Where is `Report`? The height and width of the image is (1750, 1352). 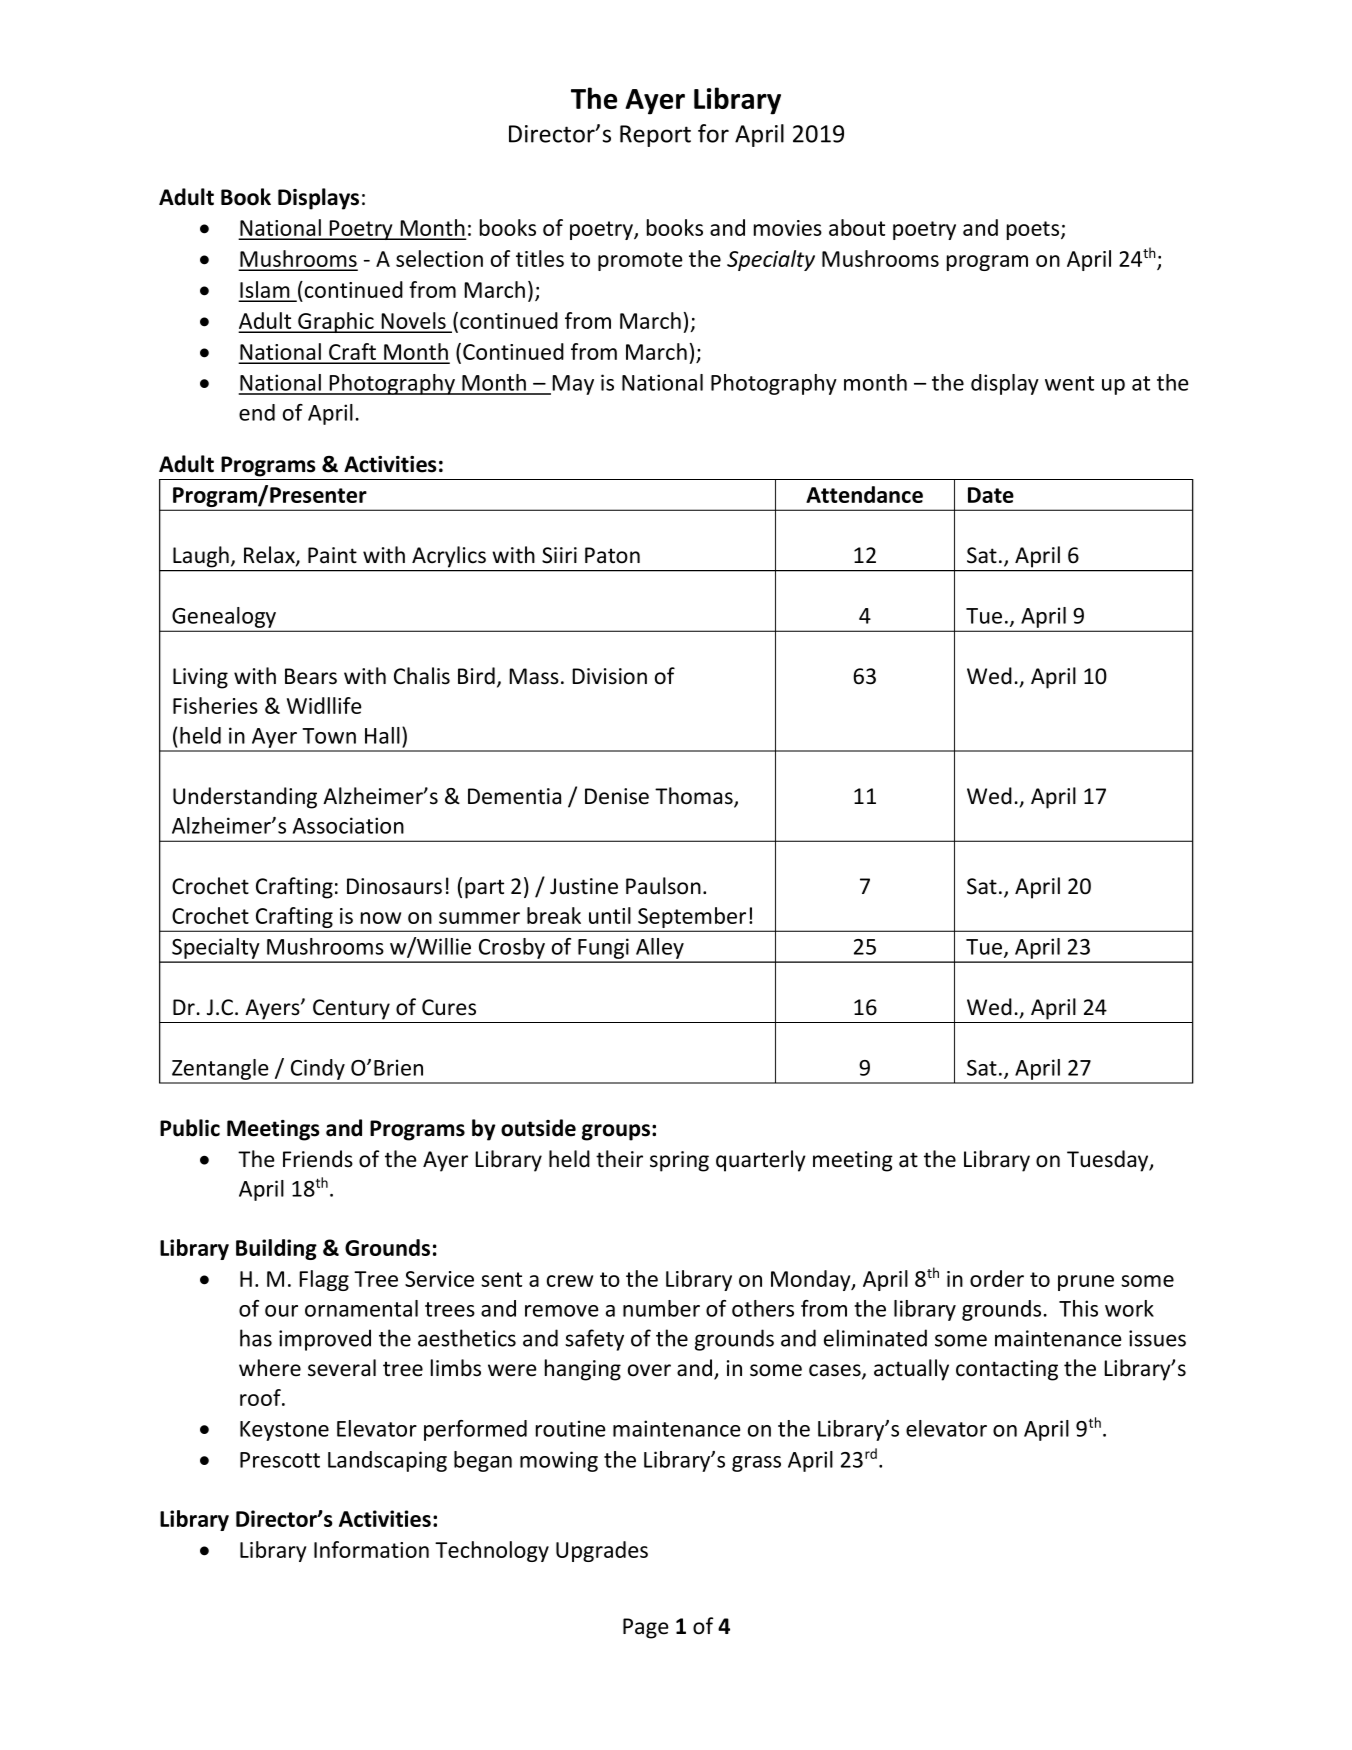 Report is located at coordinates (655, 136).
